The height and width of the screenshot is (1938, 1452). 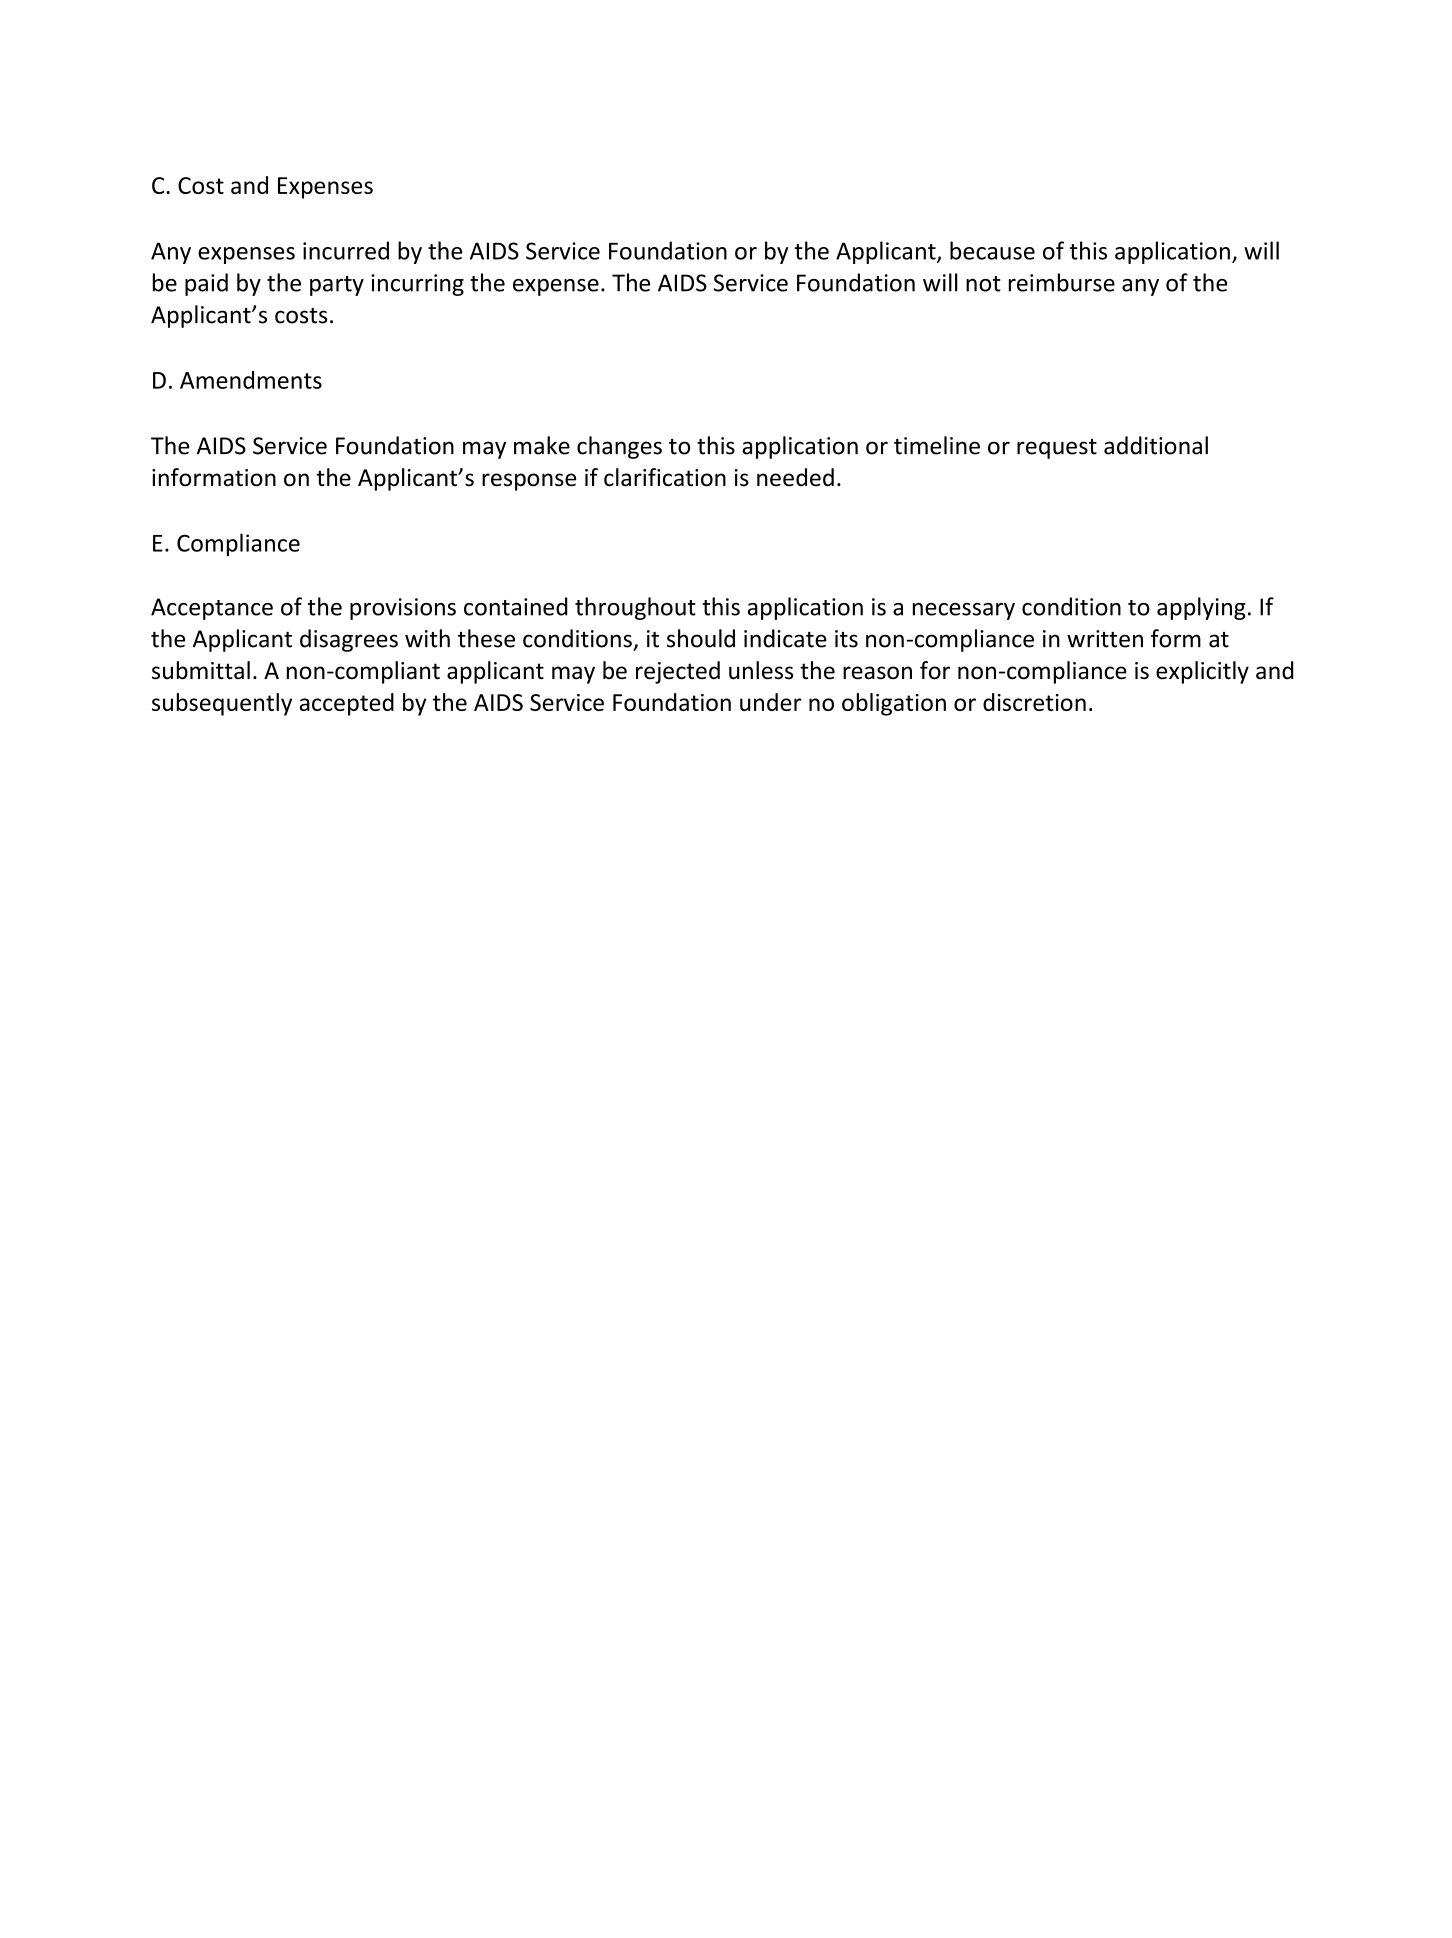 I want to click on discretion, so click(x=1034, y=702).
